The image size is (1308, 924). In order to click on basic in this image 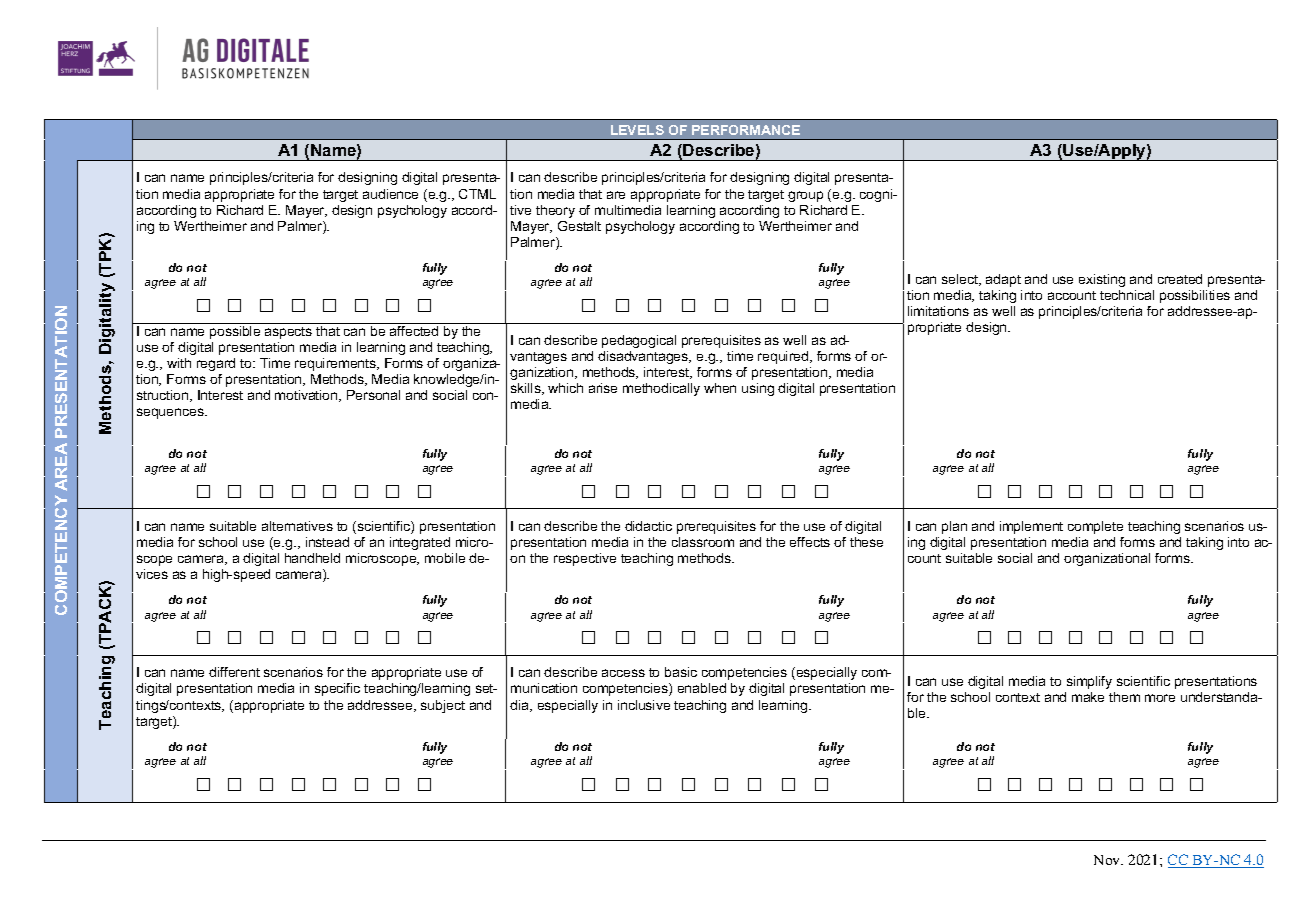, I will do `click(681, 672)`.
